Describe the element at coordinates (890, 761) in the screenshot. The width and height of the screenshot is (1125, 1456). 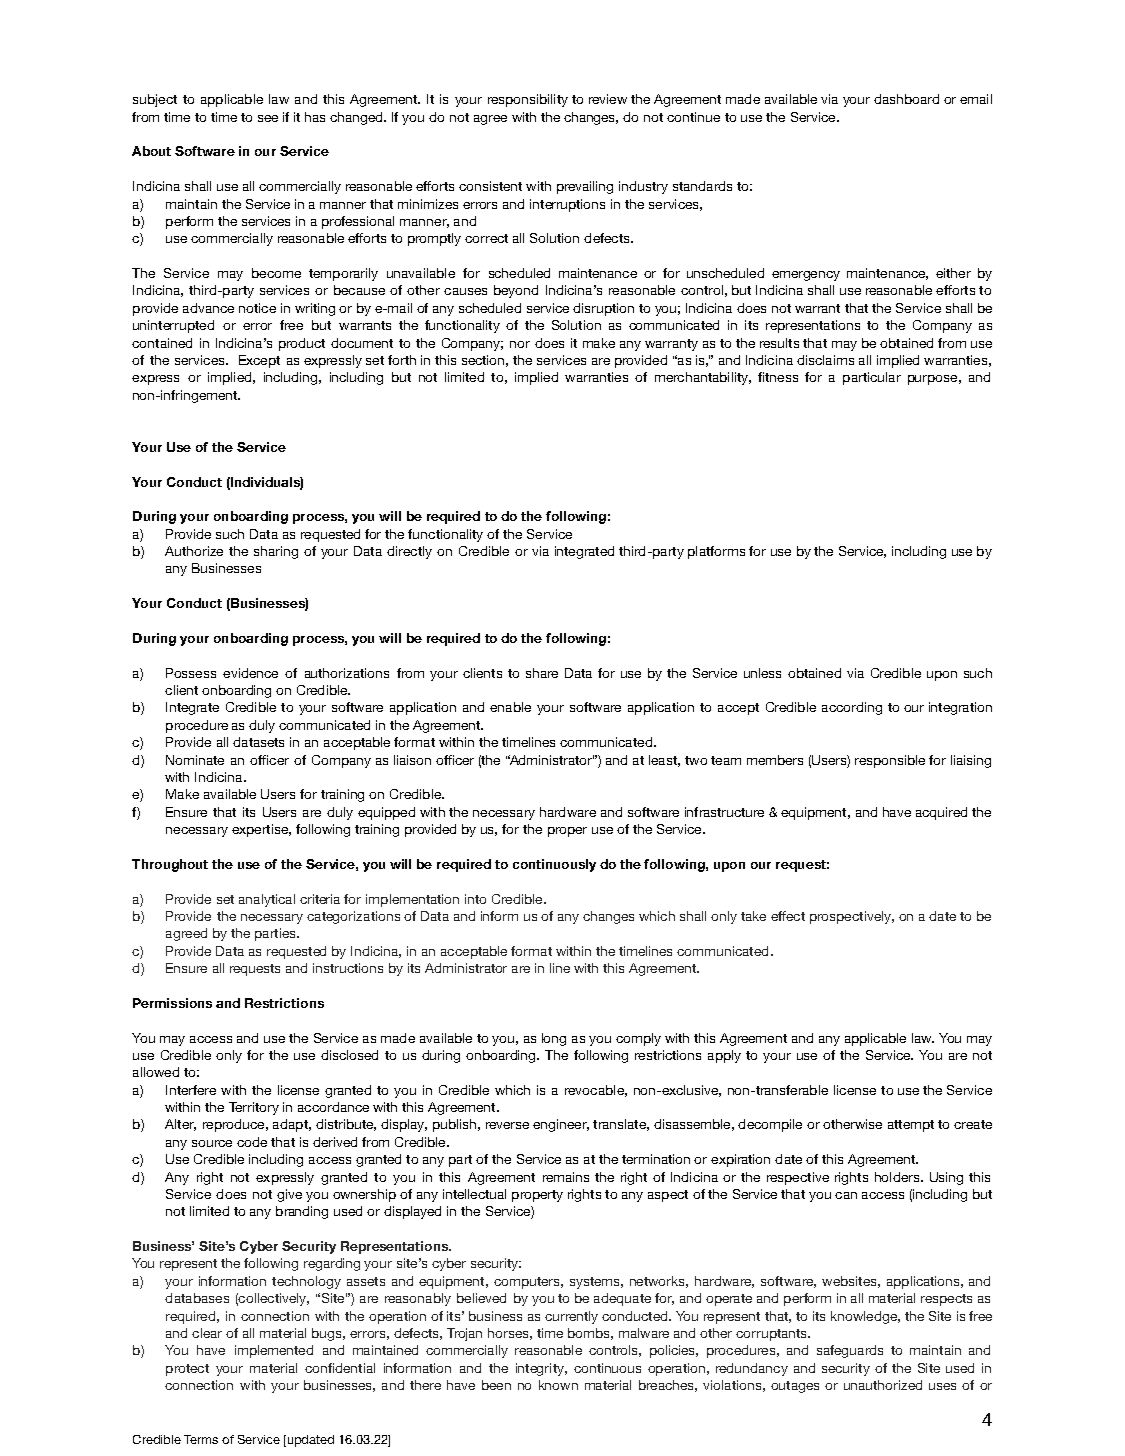
I see `responsible` at that location.
